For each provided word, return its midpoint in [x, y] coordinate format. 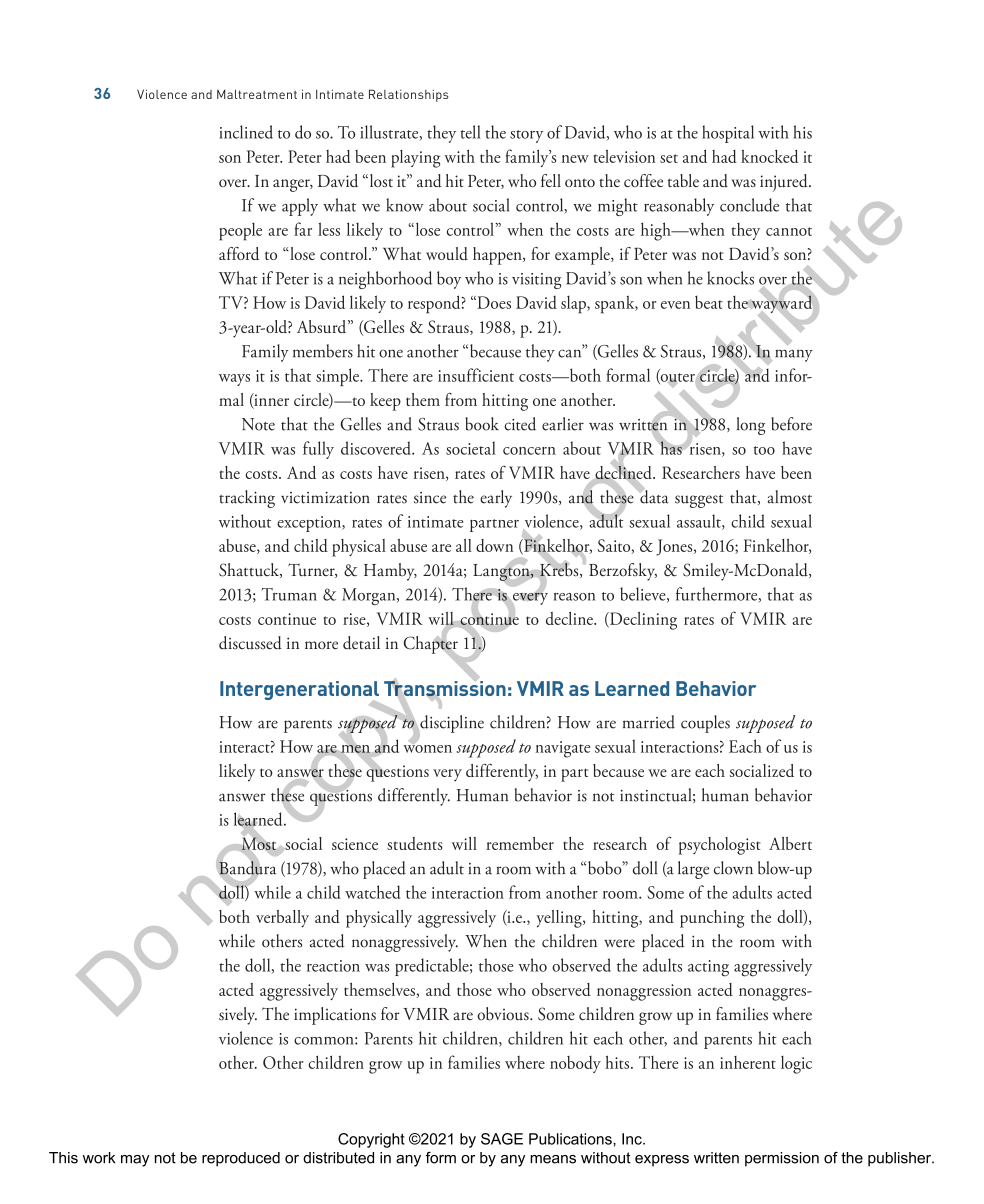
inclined [246, 132]
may [135, 1161]
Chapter [431, 644]
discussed [250, 643]
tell [470, 132]
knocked [769, 156]
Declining [642, 621]
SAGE [502, 1139]
